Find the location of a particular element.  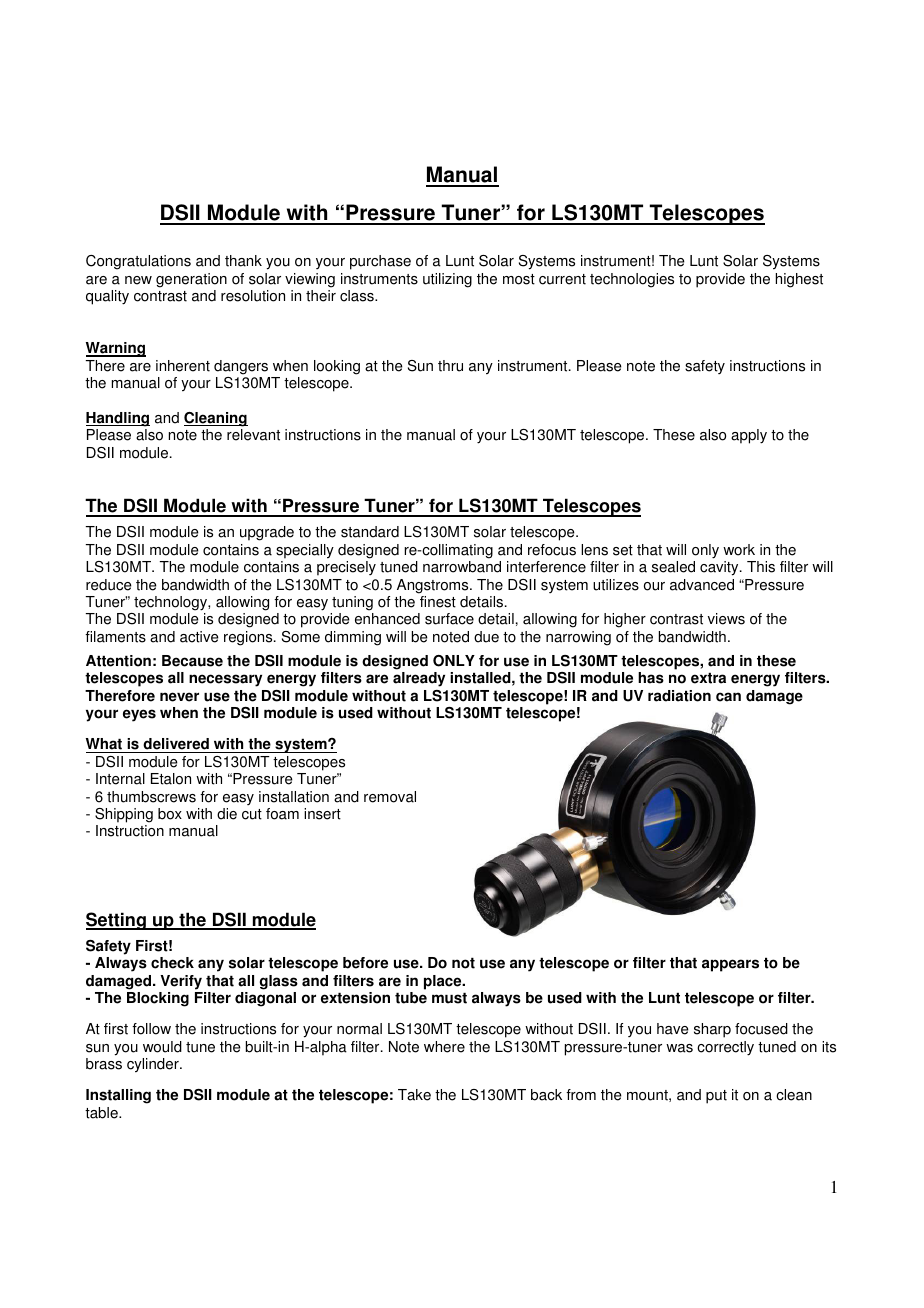

removal is located at coordinates (390, 797).
